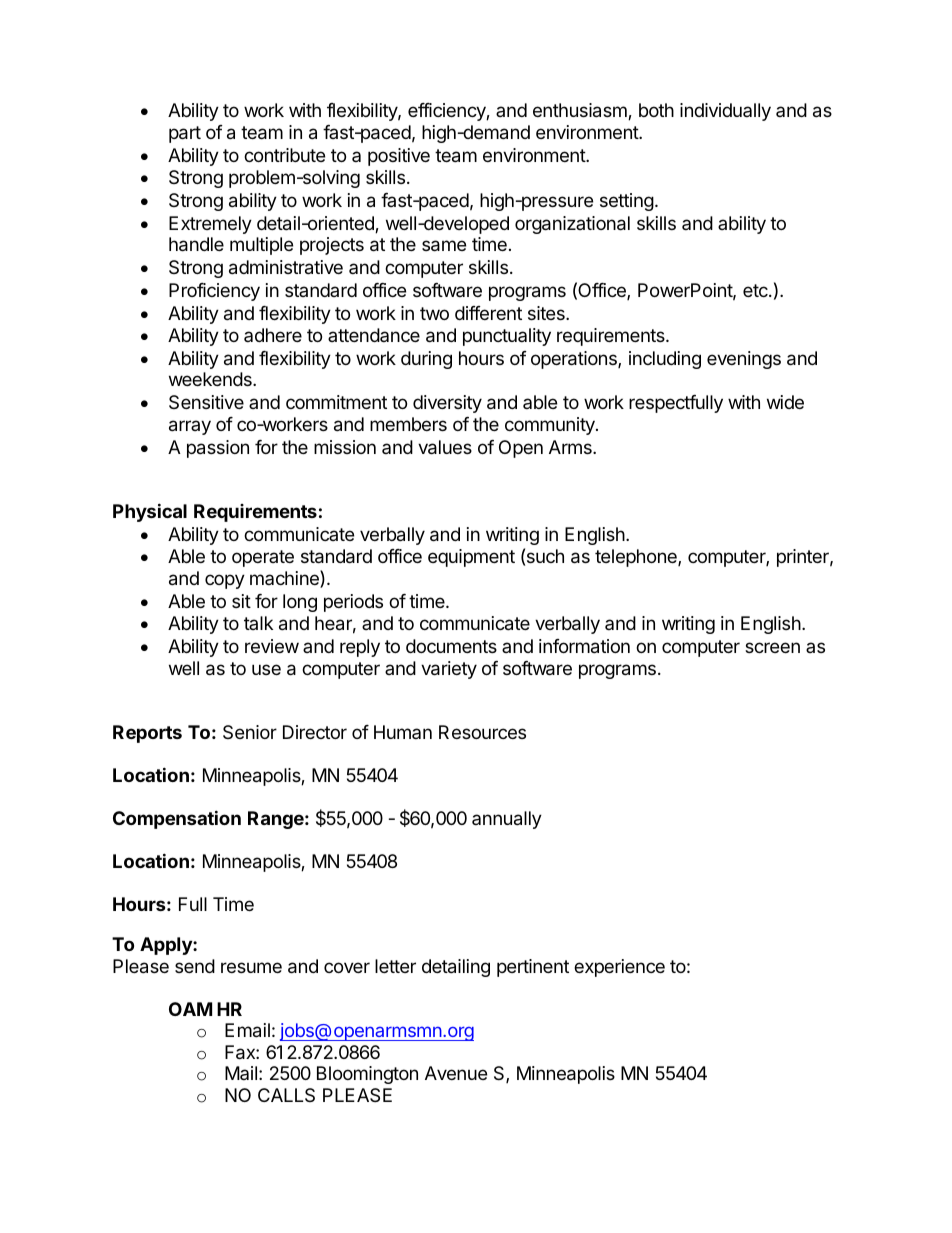 The image size is (952, 1233). Describe the element at coordinates (399, 157) in the screenshot. I see `positive` at that location.
